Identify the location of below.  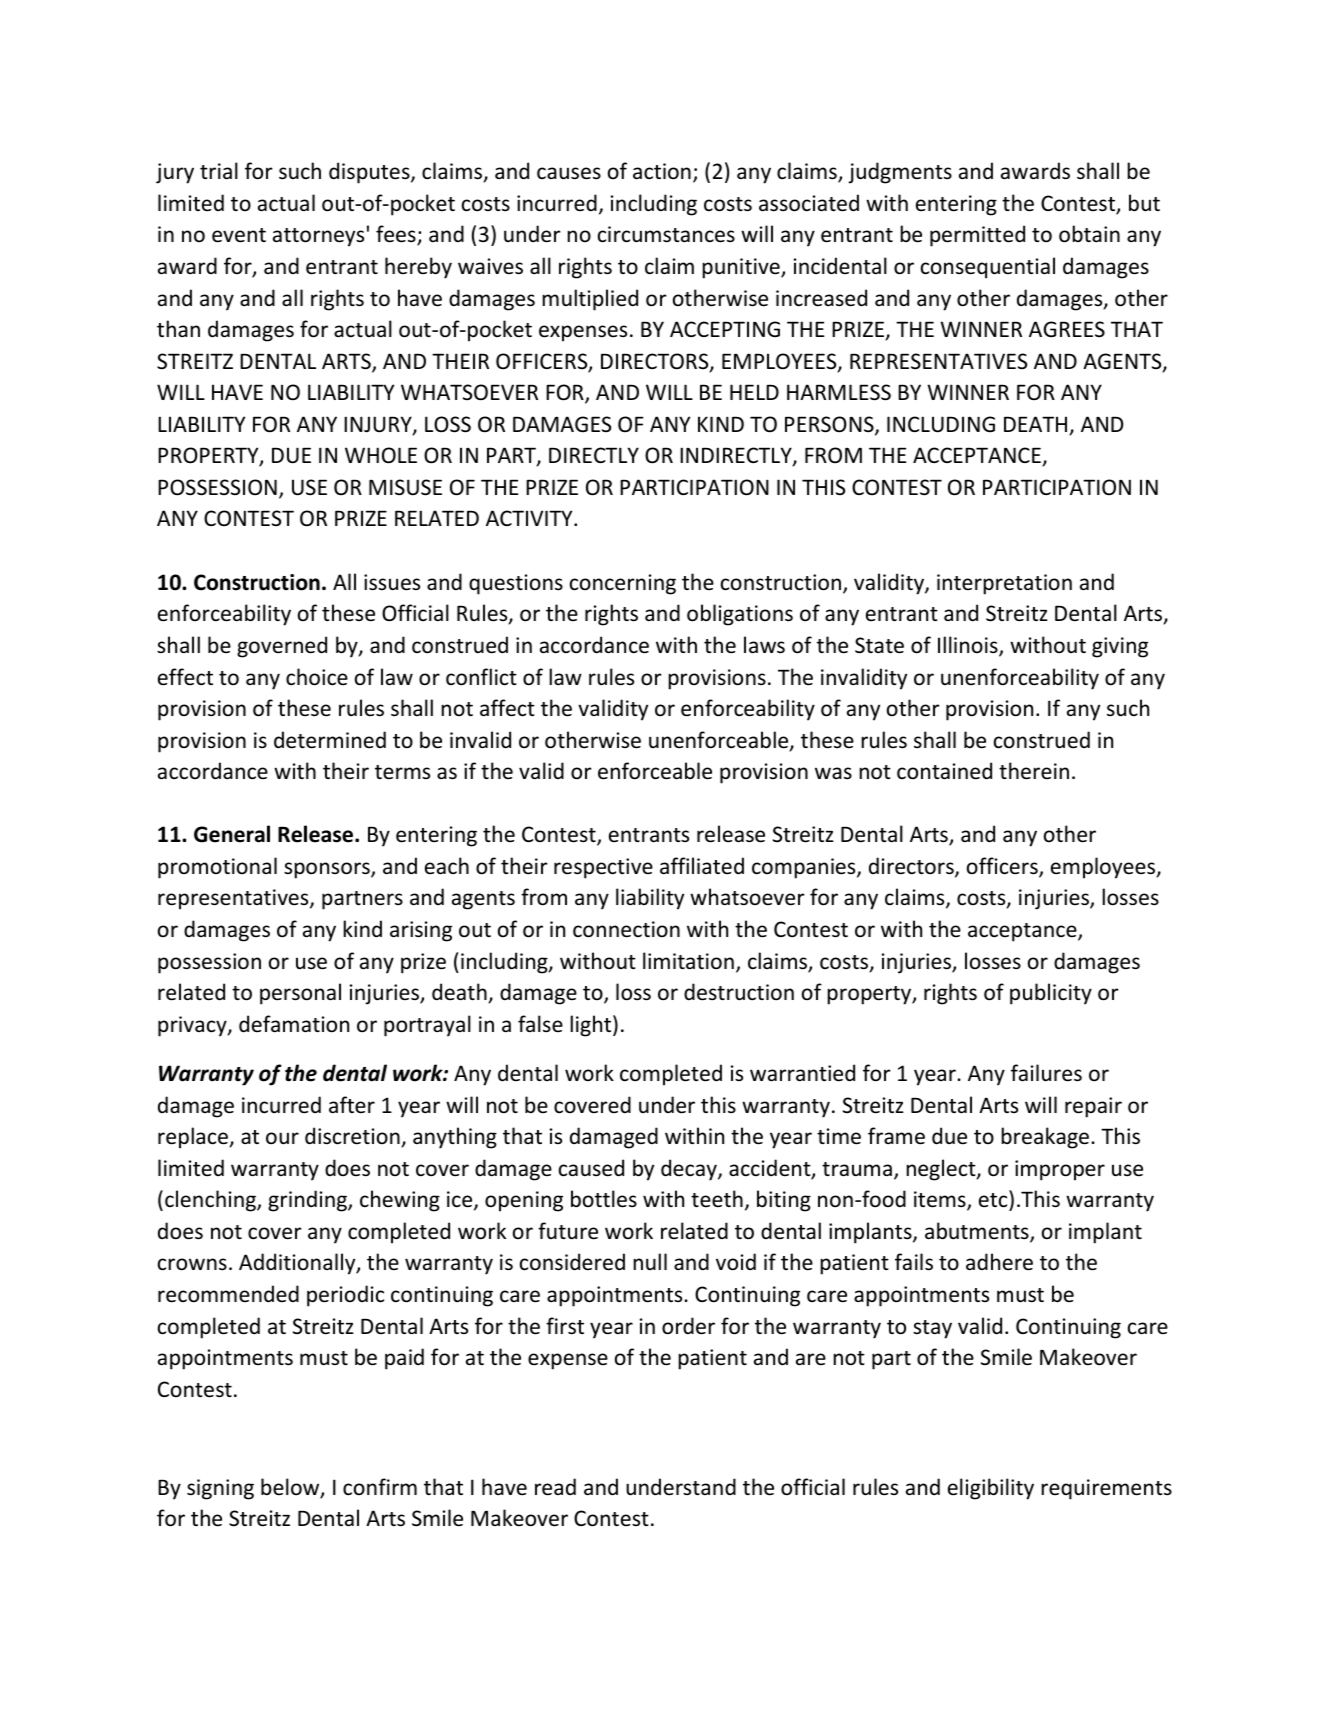
(291, 1488).
